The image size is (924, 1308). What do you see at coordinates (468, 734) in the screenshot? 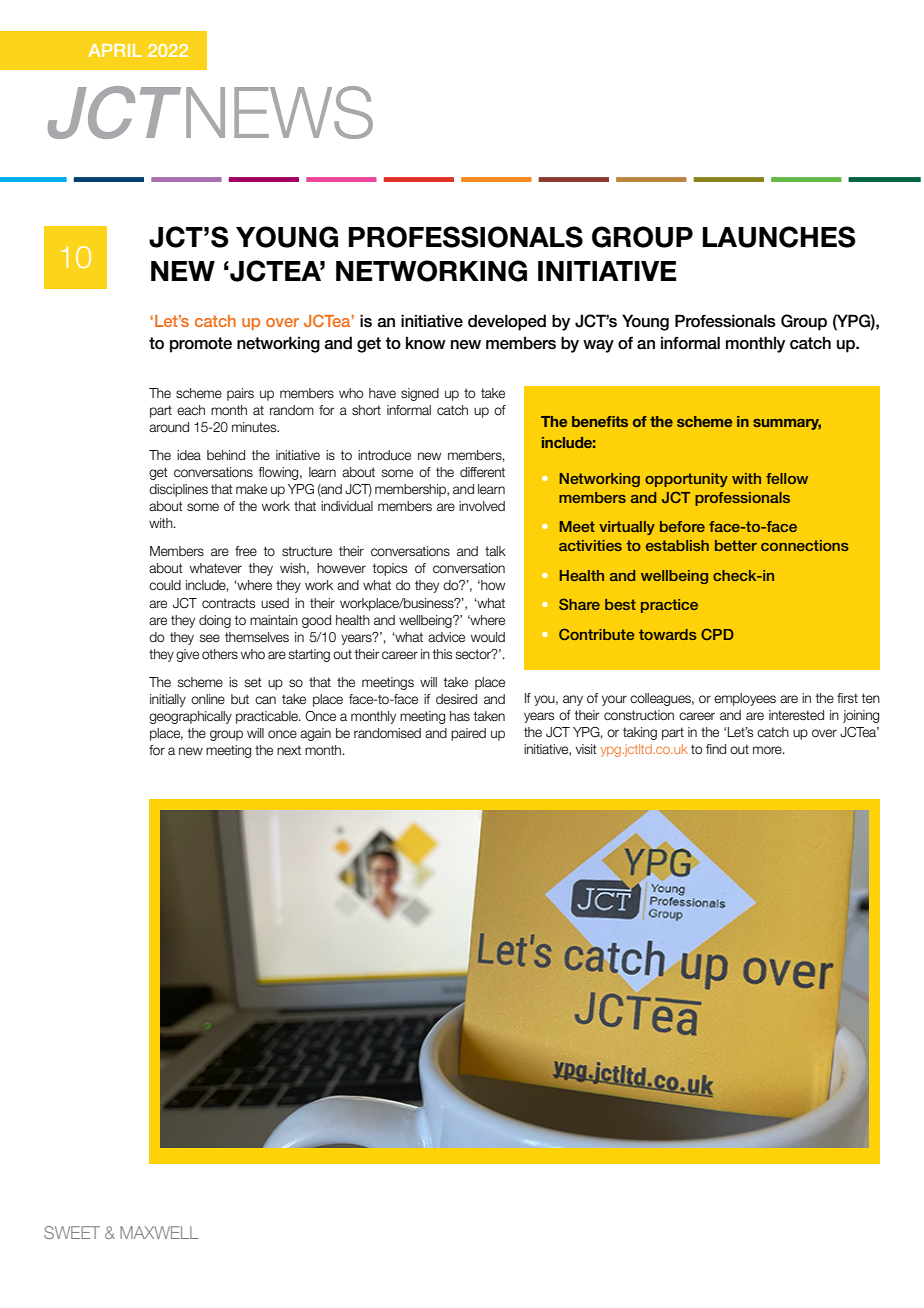
I see `paired` at bounding box center [468, 734].
